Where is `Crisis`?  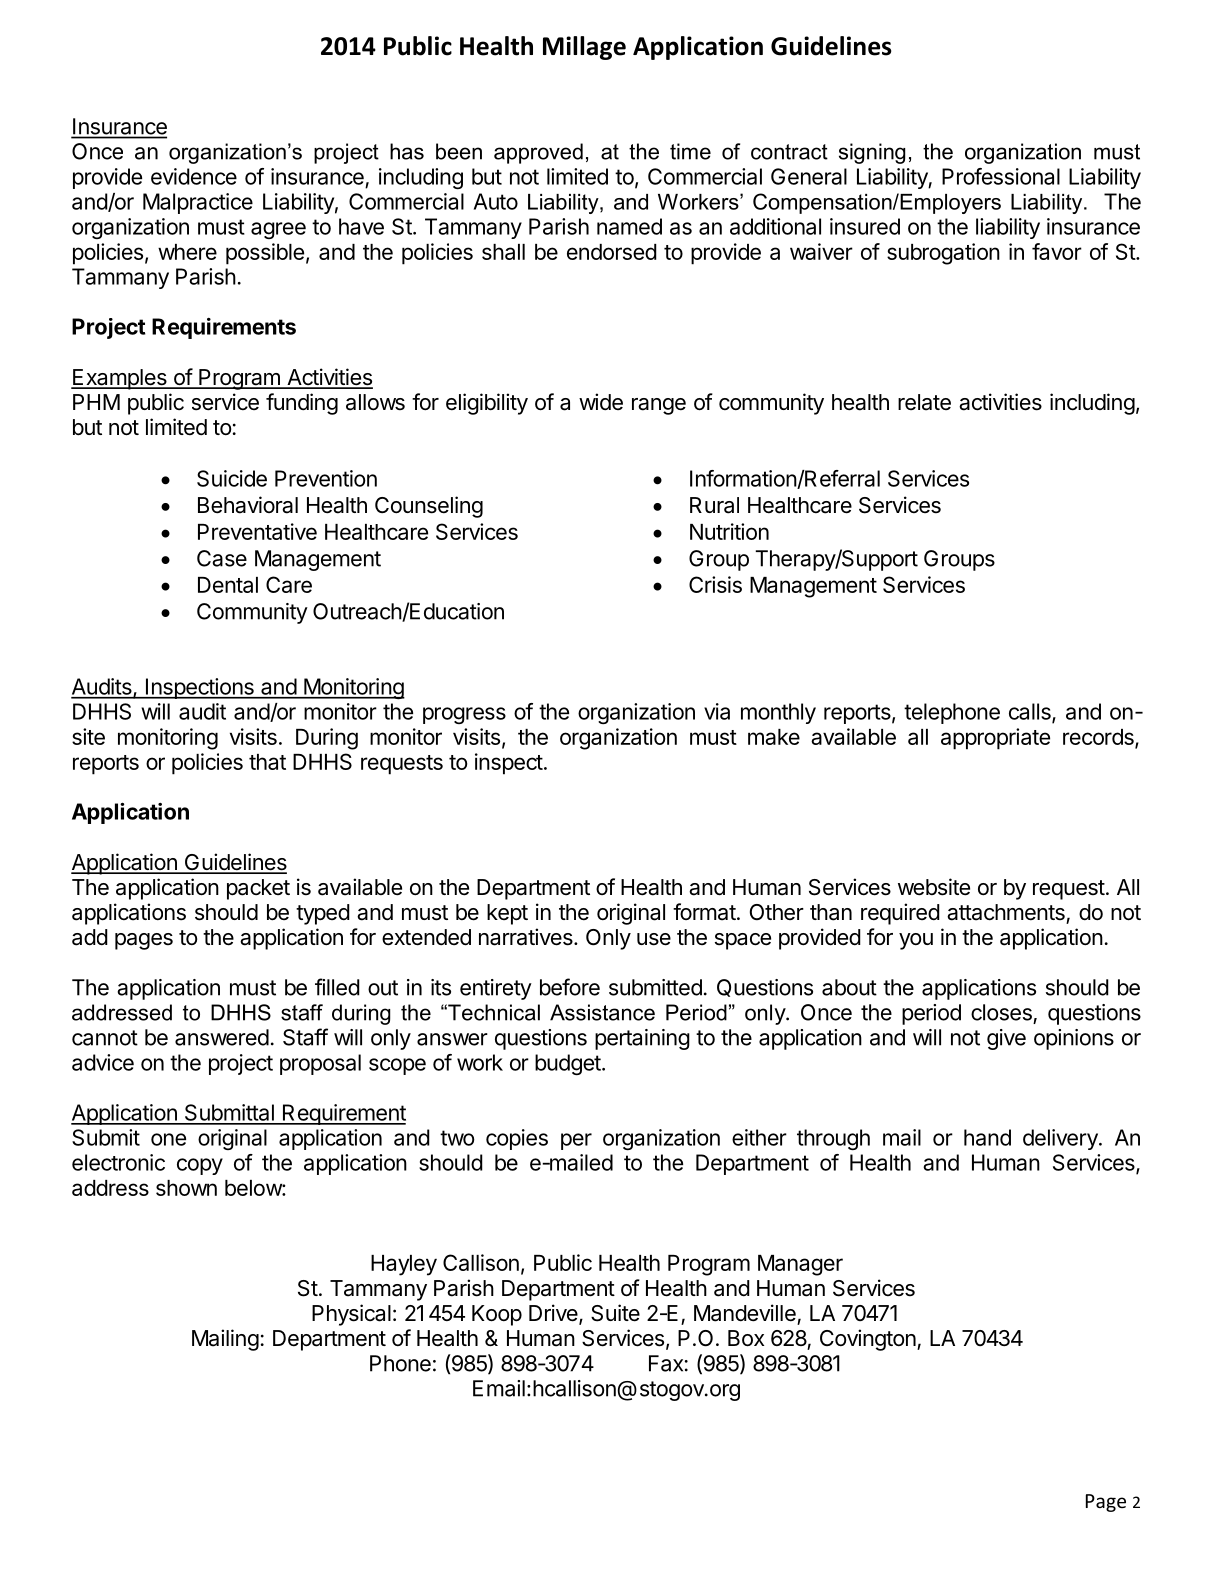 Crisis is located at coordinates (715, 584).
